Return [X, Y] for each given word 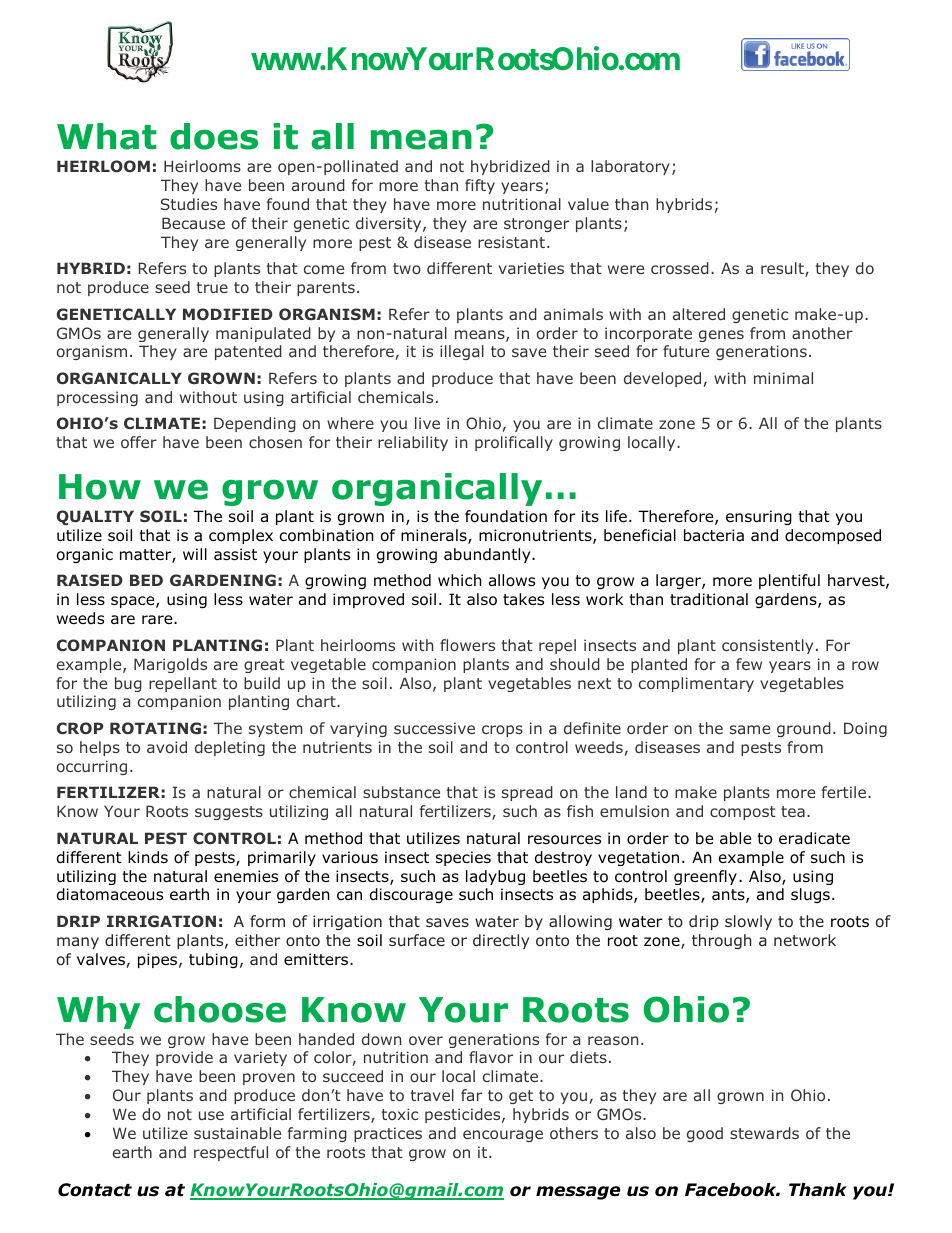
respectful [231, 1153]
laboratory [630, 167]
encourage [503, 1136]
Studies [189, 204]
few [749, 664]
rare [158, 620]
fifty [480, 186]
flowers [467, 645]
